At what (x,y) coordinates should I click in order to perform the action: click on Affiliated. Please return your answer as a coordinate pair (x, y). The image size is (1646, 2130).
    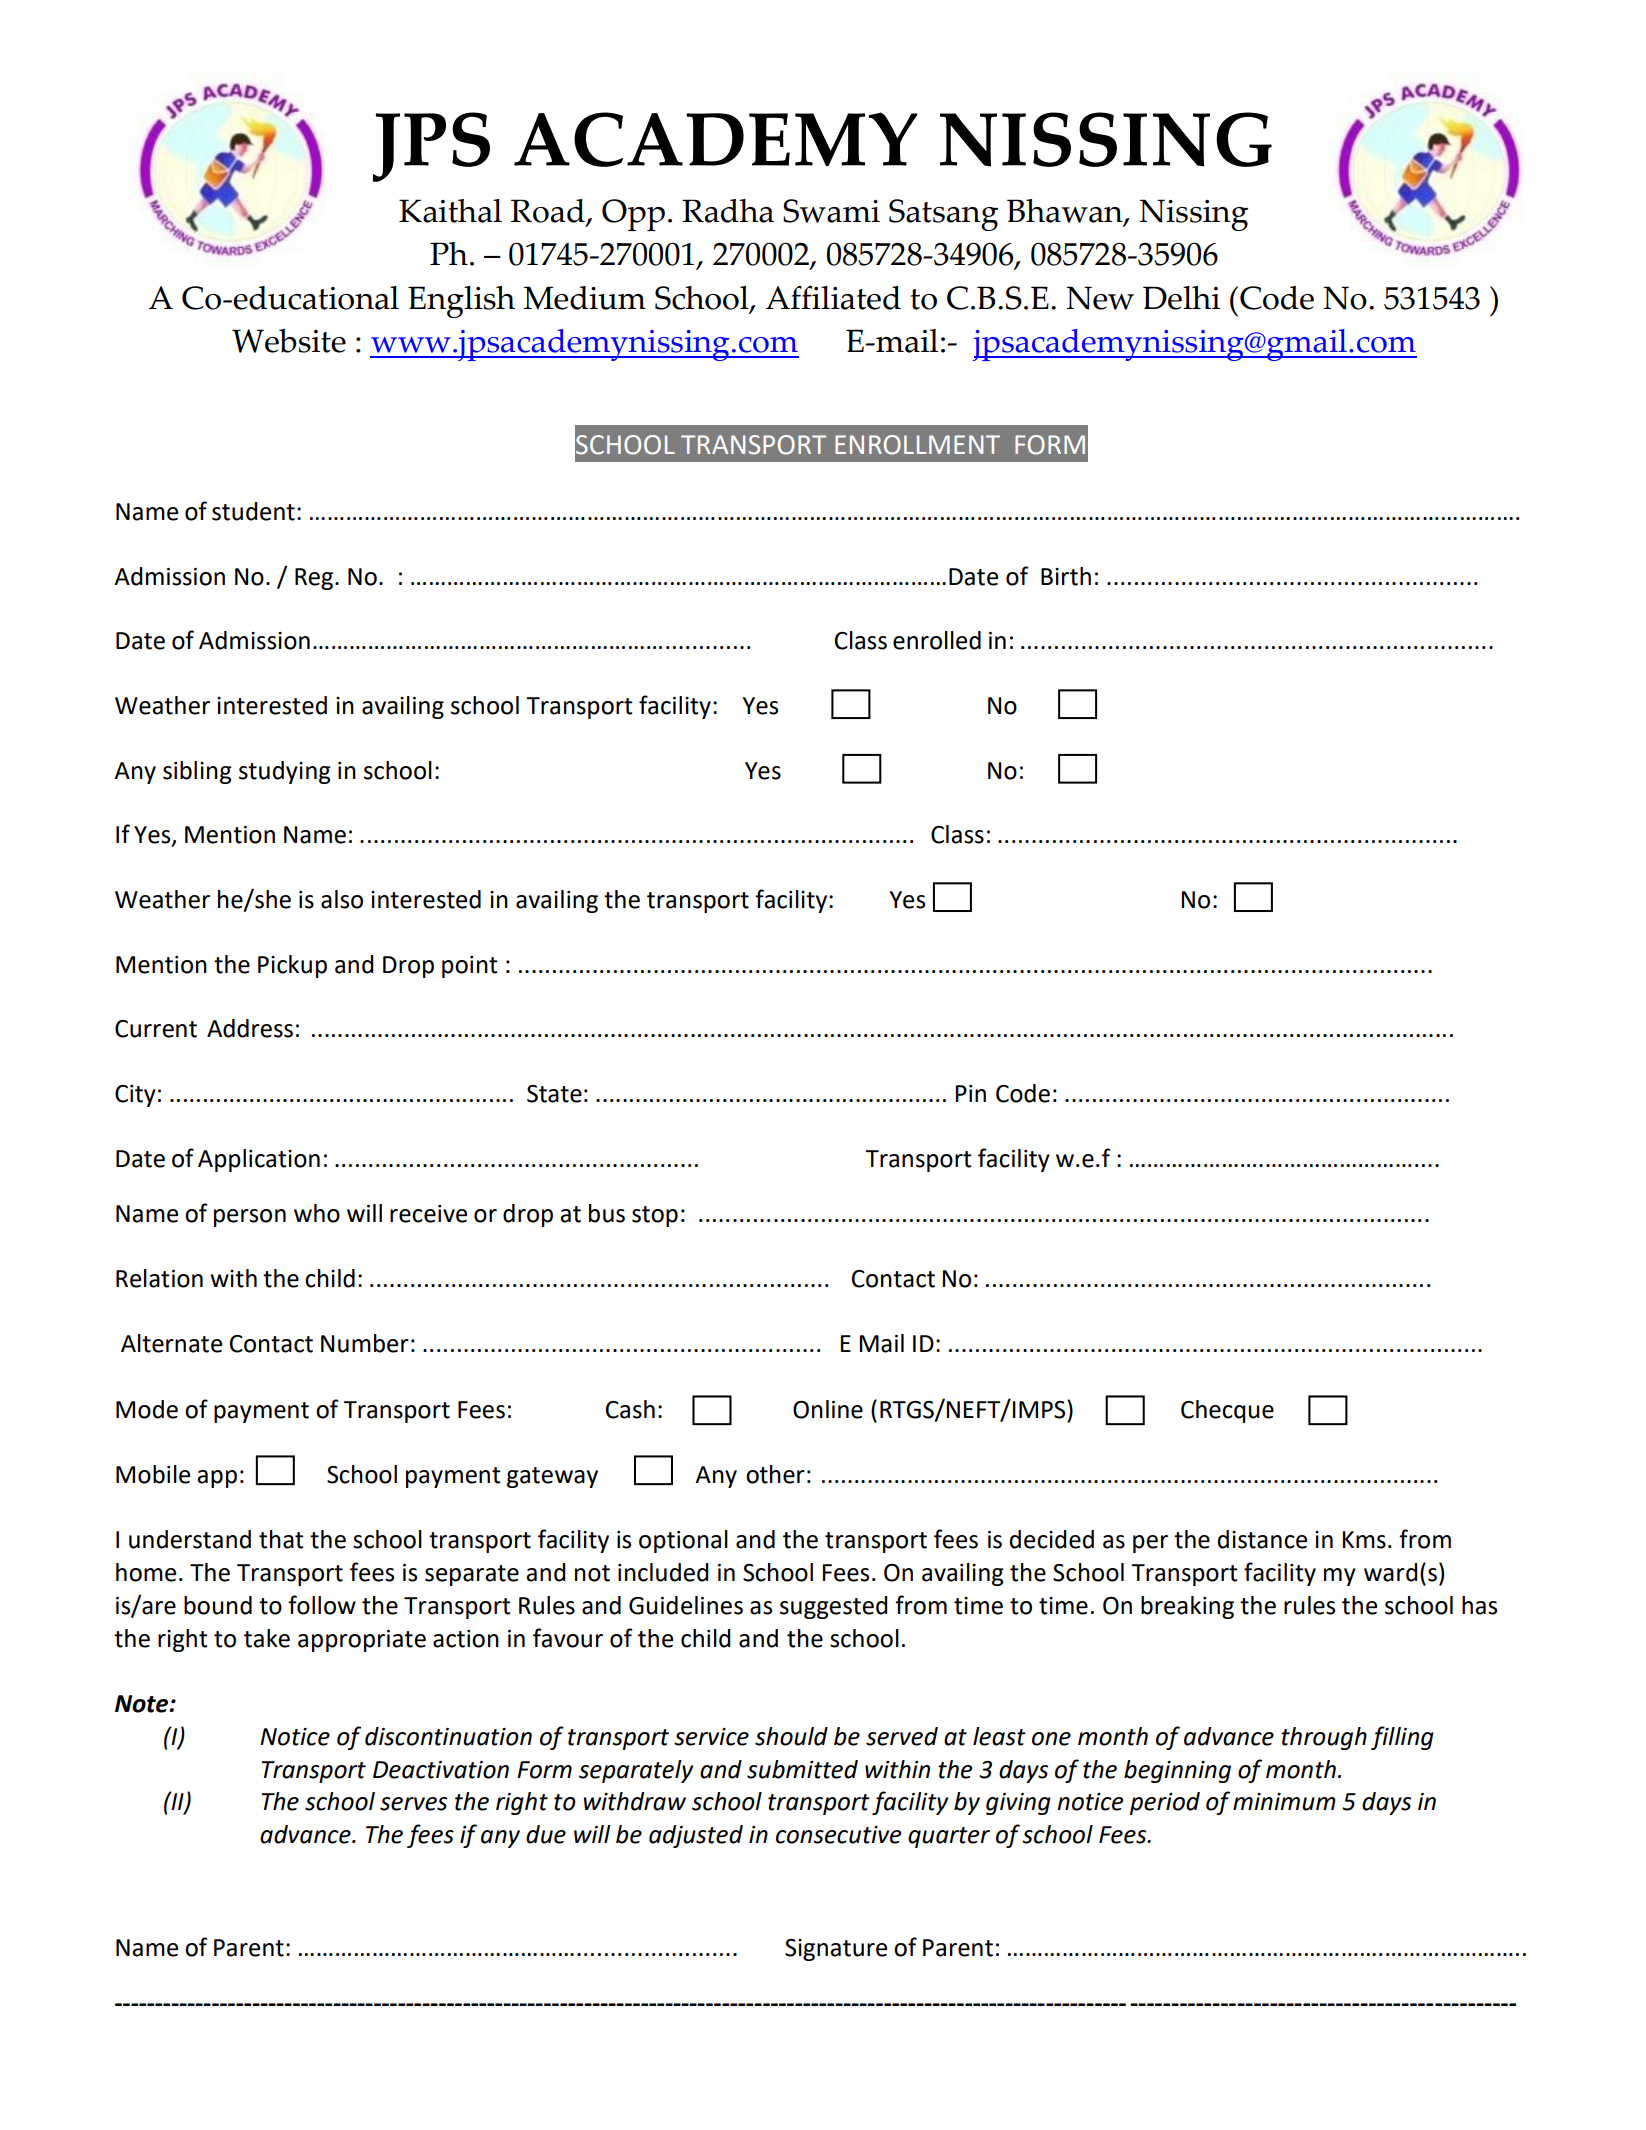
    Looking at the image, I should click on (833, 298).
